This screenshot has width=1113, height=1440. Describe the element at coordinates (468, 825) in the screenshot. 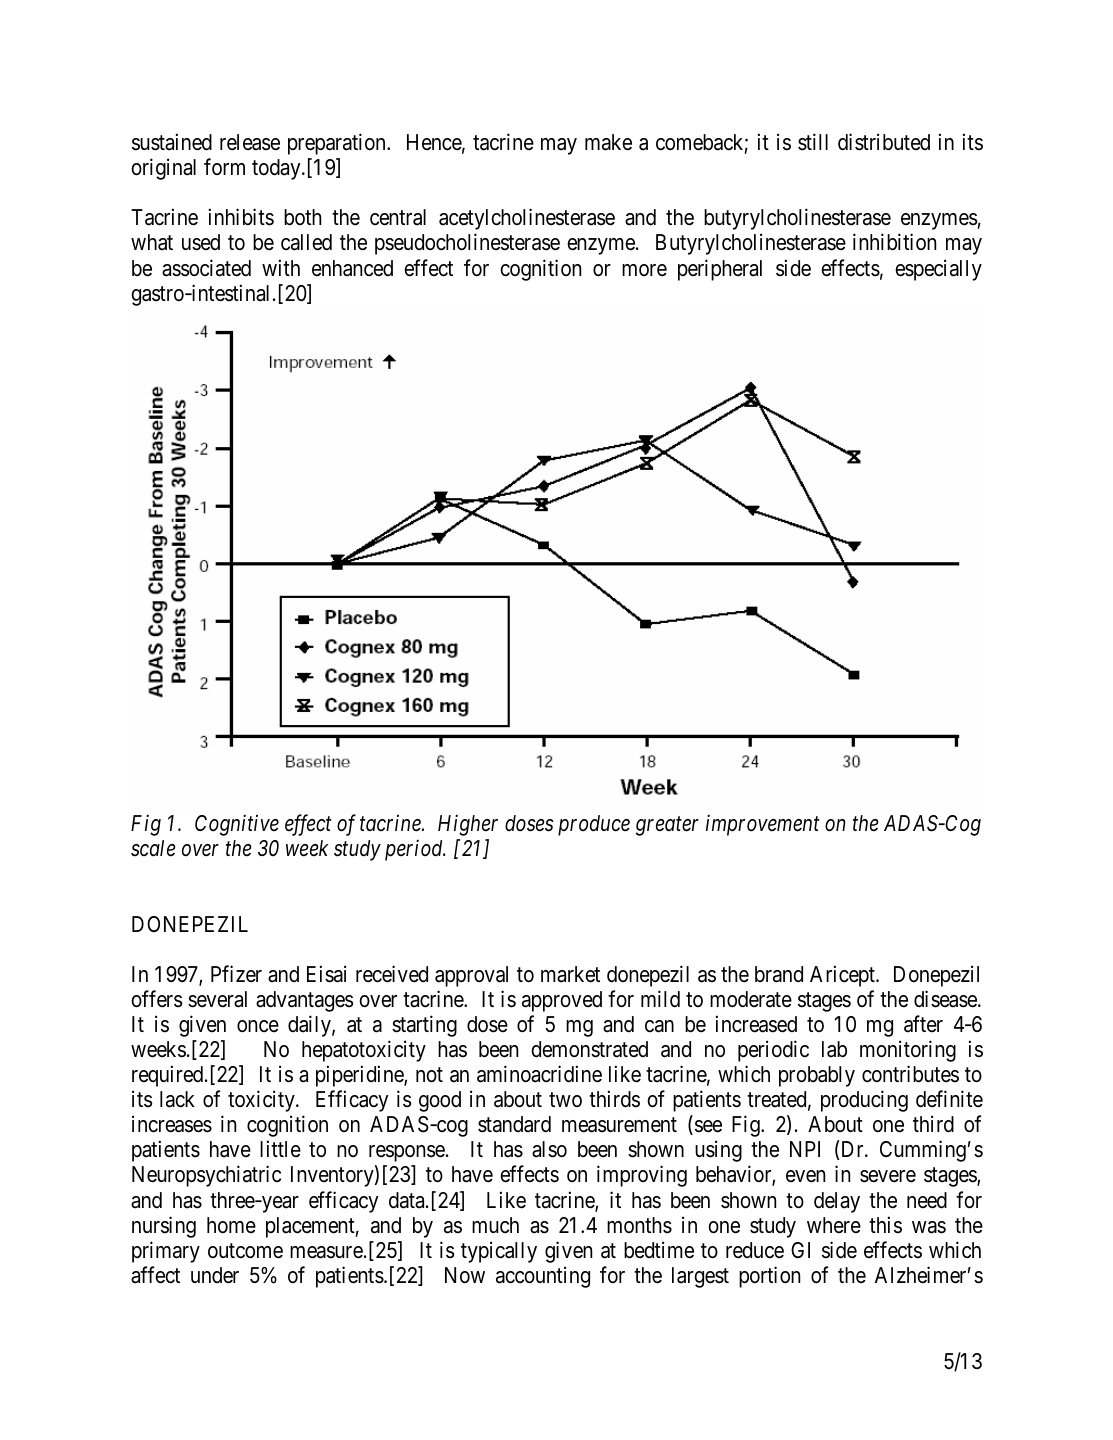

I see `Higher` at that location.
